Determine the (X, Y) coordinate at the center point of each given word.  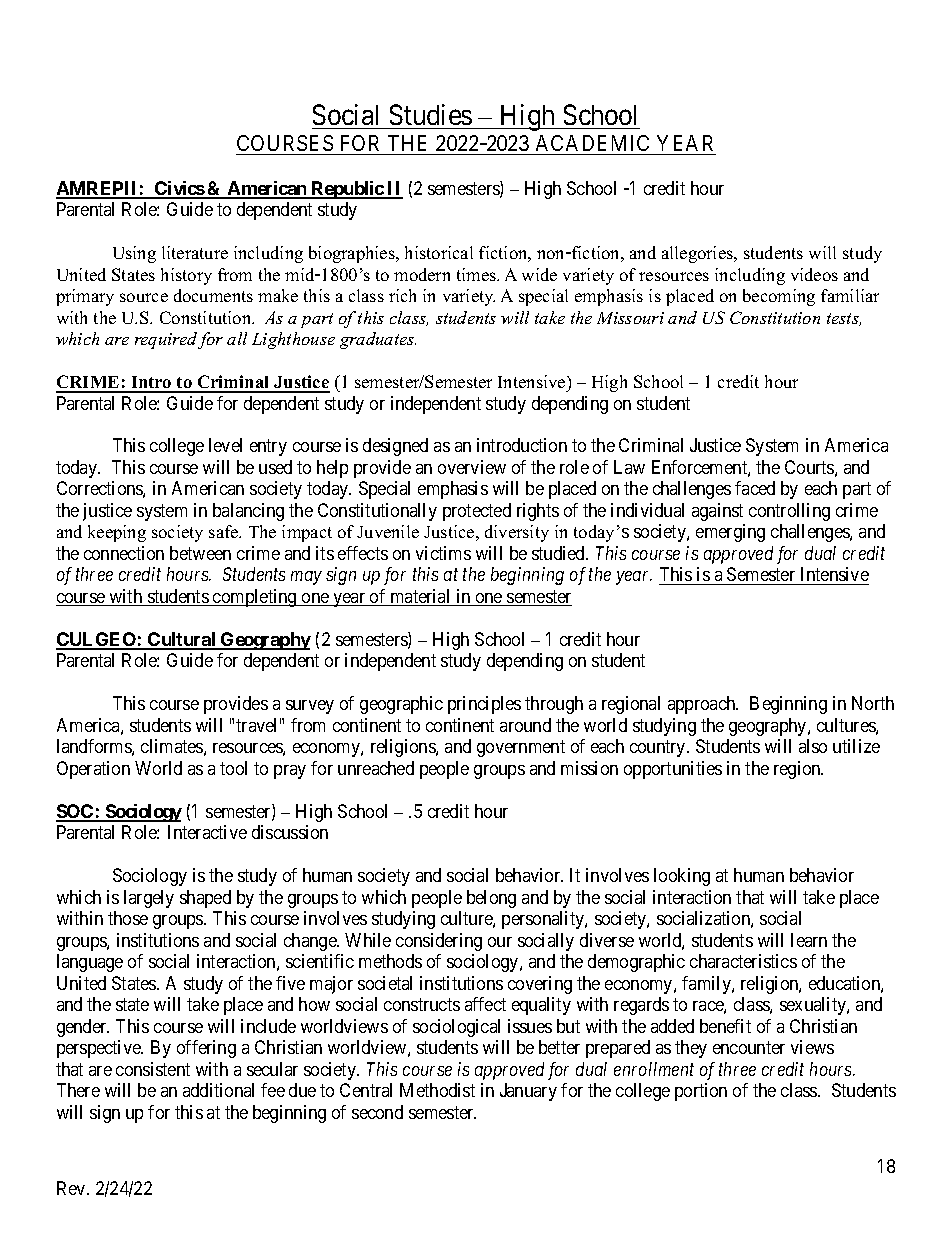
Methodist (437, 1090)
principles (484, 705)
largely (149, 899)
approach (703, 705)
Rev (72, 1188)
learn (809, 940)
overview (472, 467)
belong (491, 899)
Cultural (182, 640)
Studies (431, 114)
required (166, 340)
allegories (699, 254)
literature (195, 252)
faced (755, 488)
